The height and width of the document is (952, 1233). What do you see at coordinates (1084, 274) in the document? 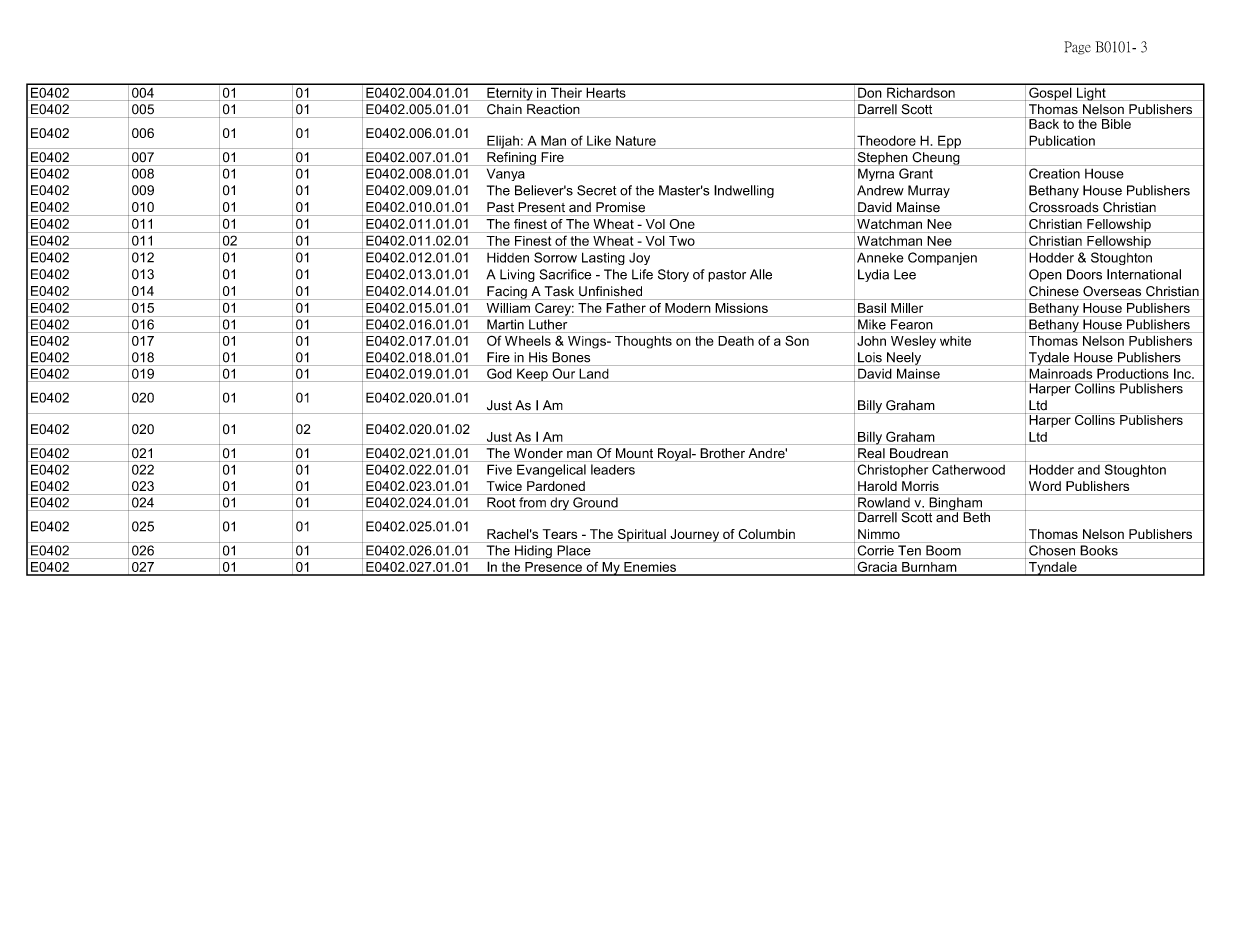
I see `Doors` at bounding box center [1084, 274].
